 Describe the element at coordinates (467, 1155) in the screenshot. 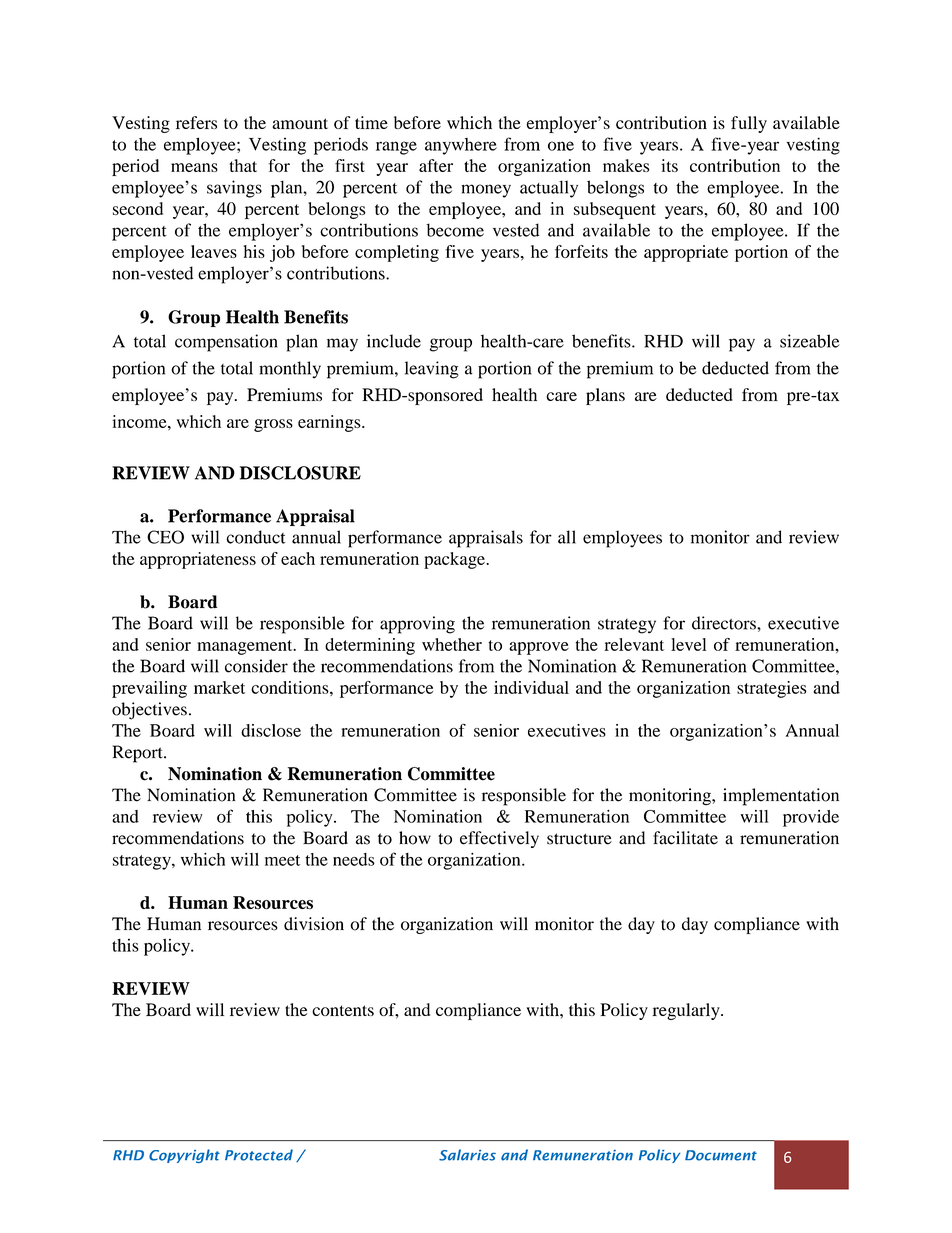

I see `Salaries` at that location.
